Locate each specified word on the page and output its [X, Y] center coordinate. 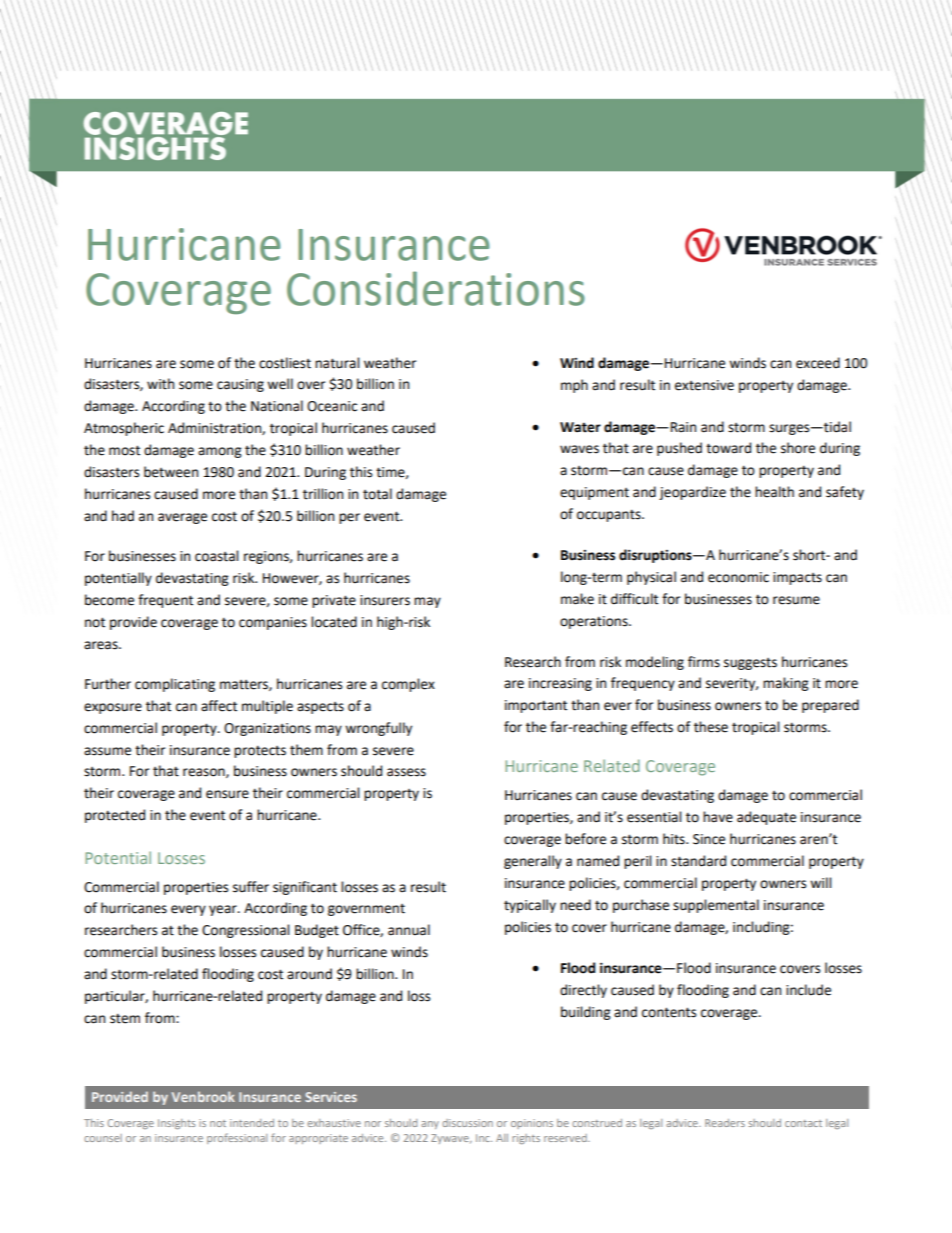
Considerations [436, 288]
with [160, 384]
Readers [725, 1123]
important [536, 706]
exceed [818, 363]
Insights [176, 1124]
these [711, 727]
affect [219, 706]
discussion [467, 1123]
